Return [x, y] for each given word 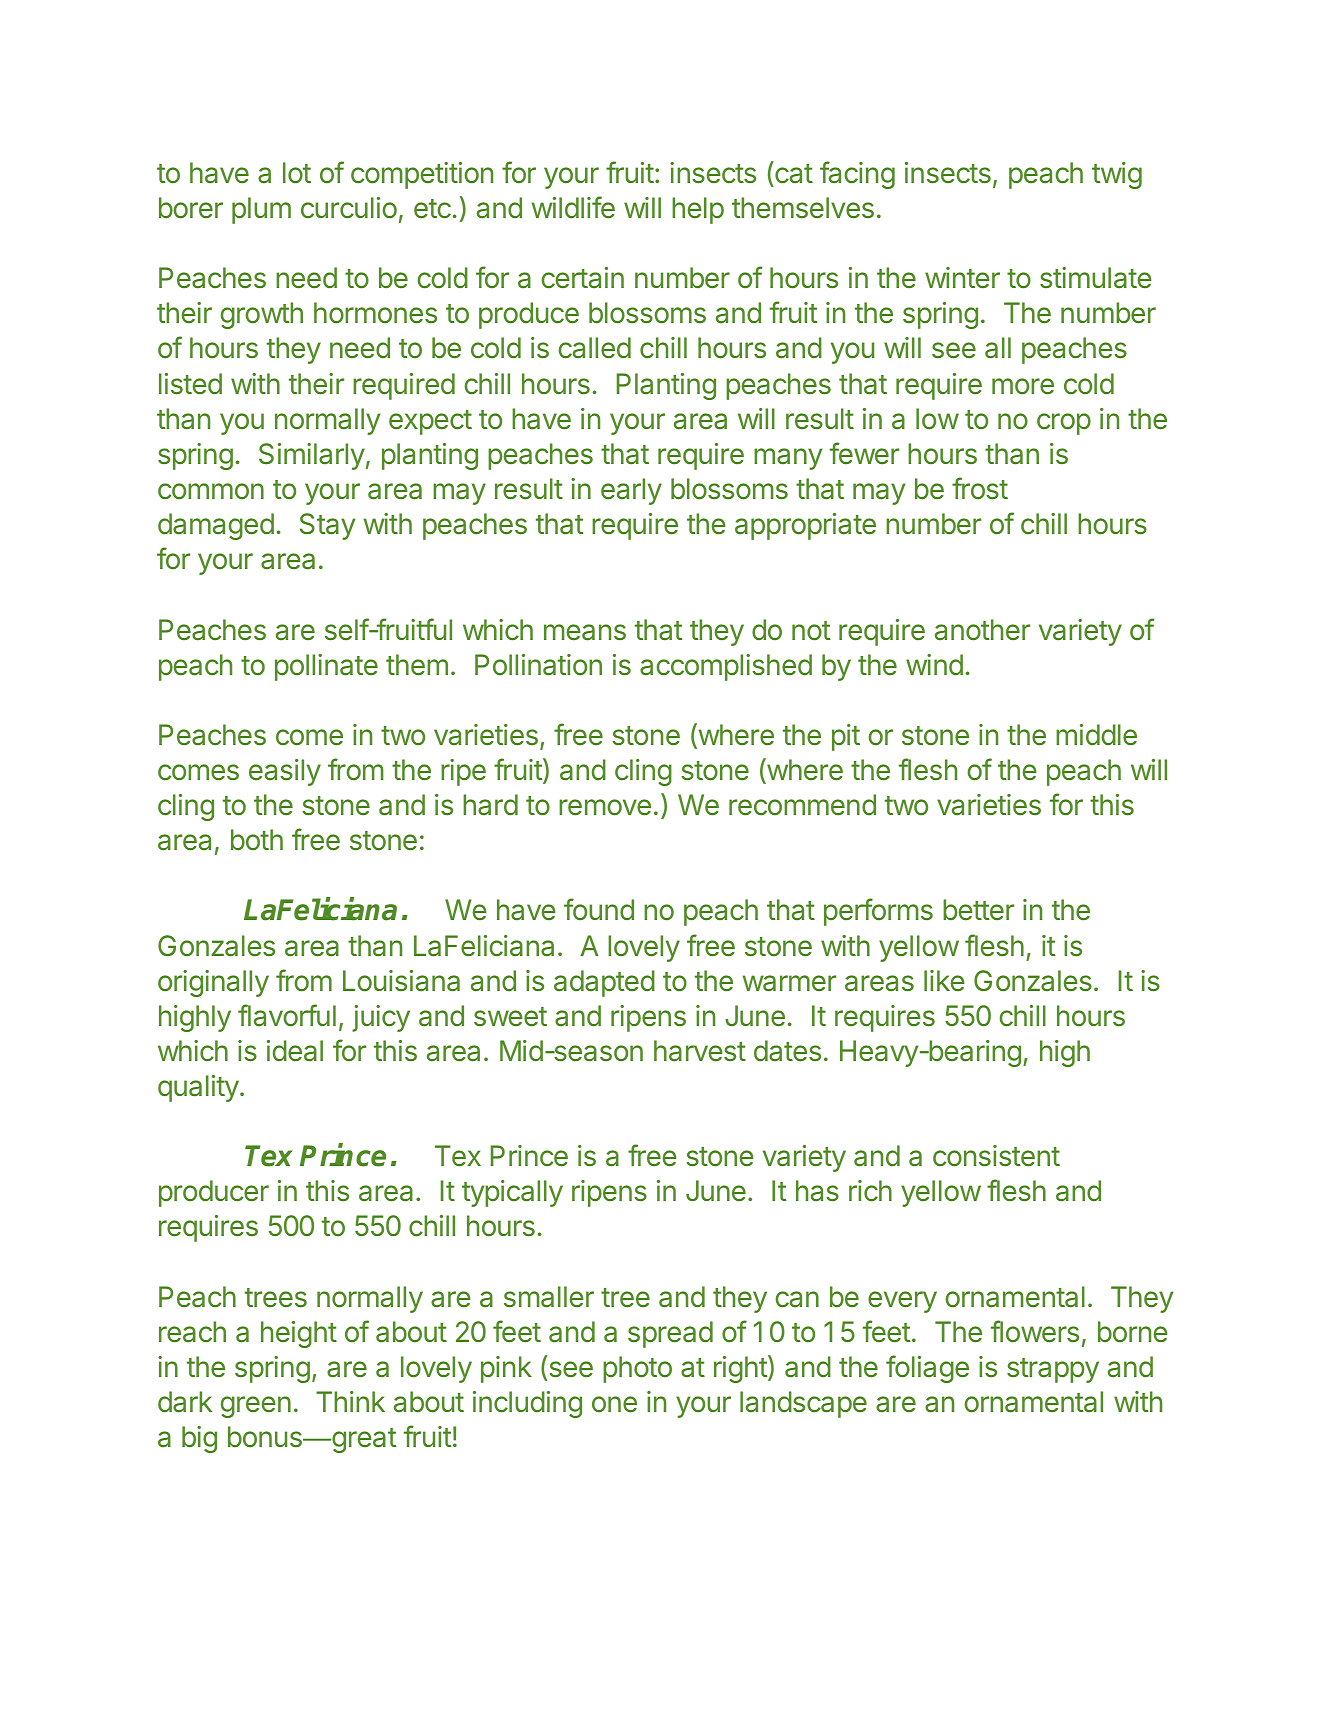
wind [934, 665]
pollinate [326, 667]
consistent [996, 1156]
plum [261, 210]
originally [213, 983]
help [698, 210]
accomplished [726, 667]
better [978, 910]
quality [198, 1088]
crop [1064, 424]
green [256, 1407]
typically [512, 1193]
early [631, 491]
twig [1117, 175]
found [599, 909]
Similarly [312, 456]
